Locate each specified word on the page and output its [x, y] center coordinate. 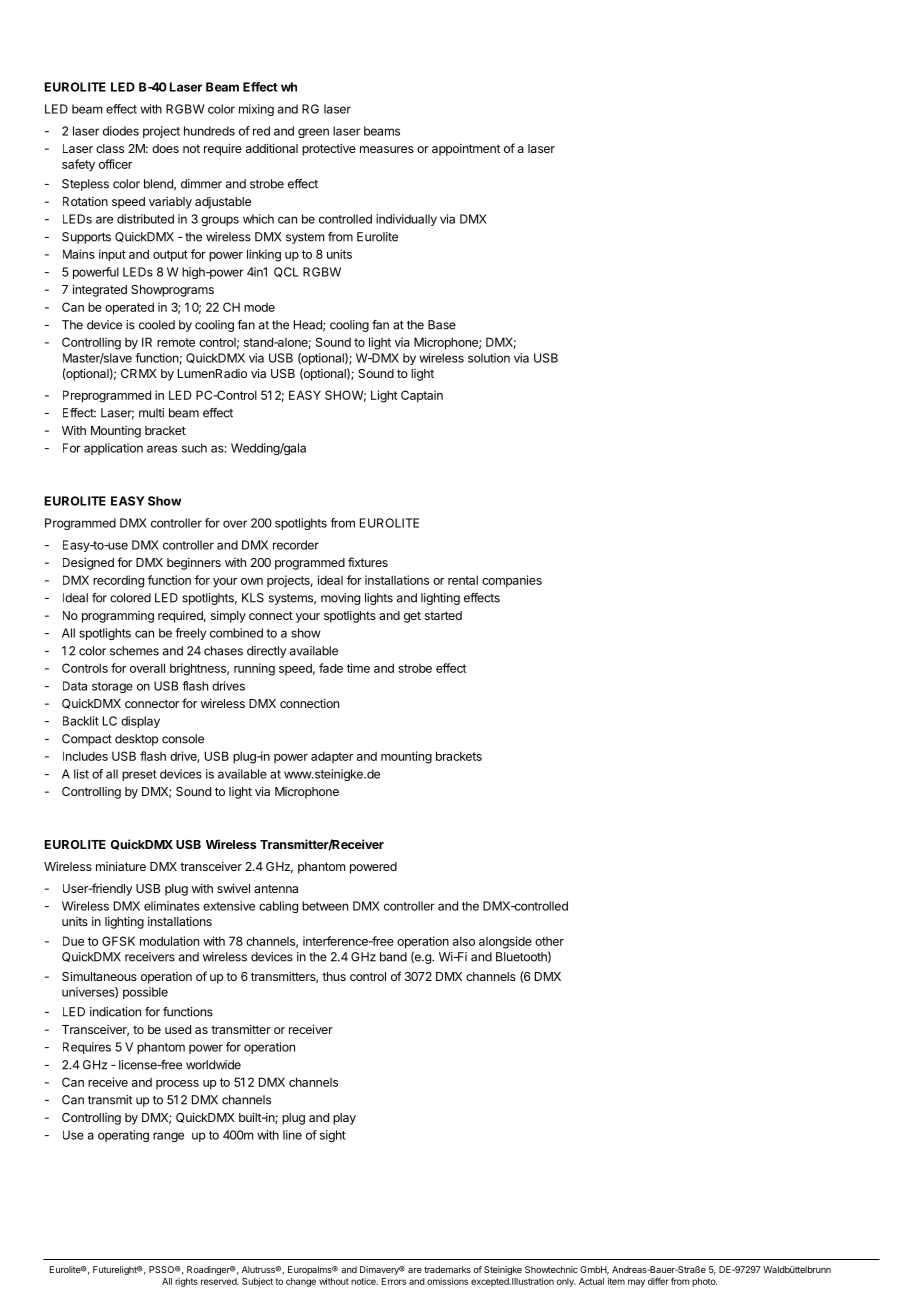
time [358, 668]
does [165, 148]
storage [112, 687]
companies [512, 581]
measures [387, 149]
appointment [466, 150]
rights [186, 1282]
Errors [394, 1281]
